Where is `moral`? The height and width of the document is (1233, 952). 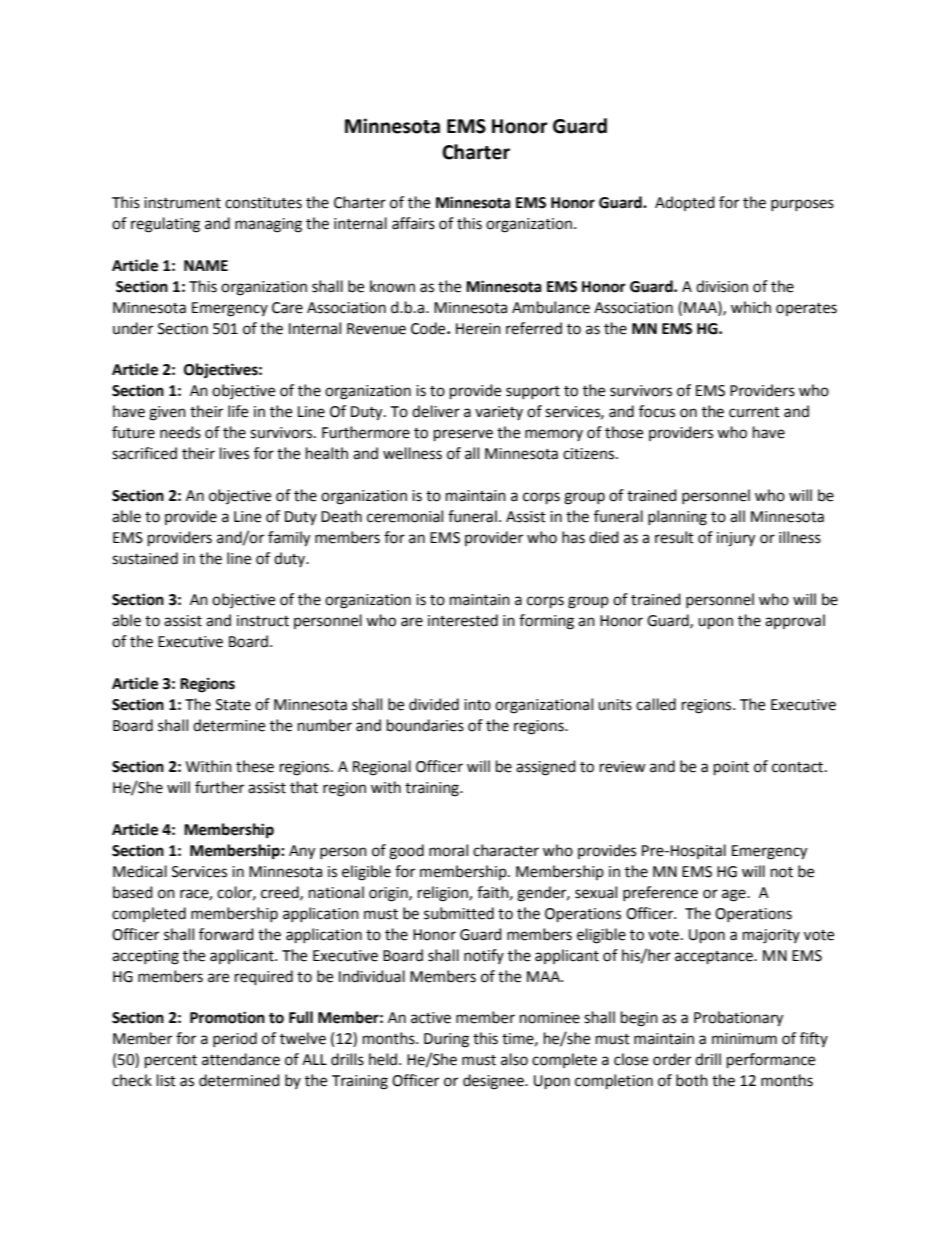
moral is located at coordinates (448, 850).
